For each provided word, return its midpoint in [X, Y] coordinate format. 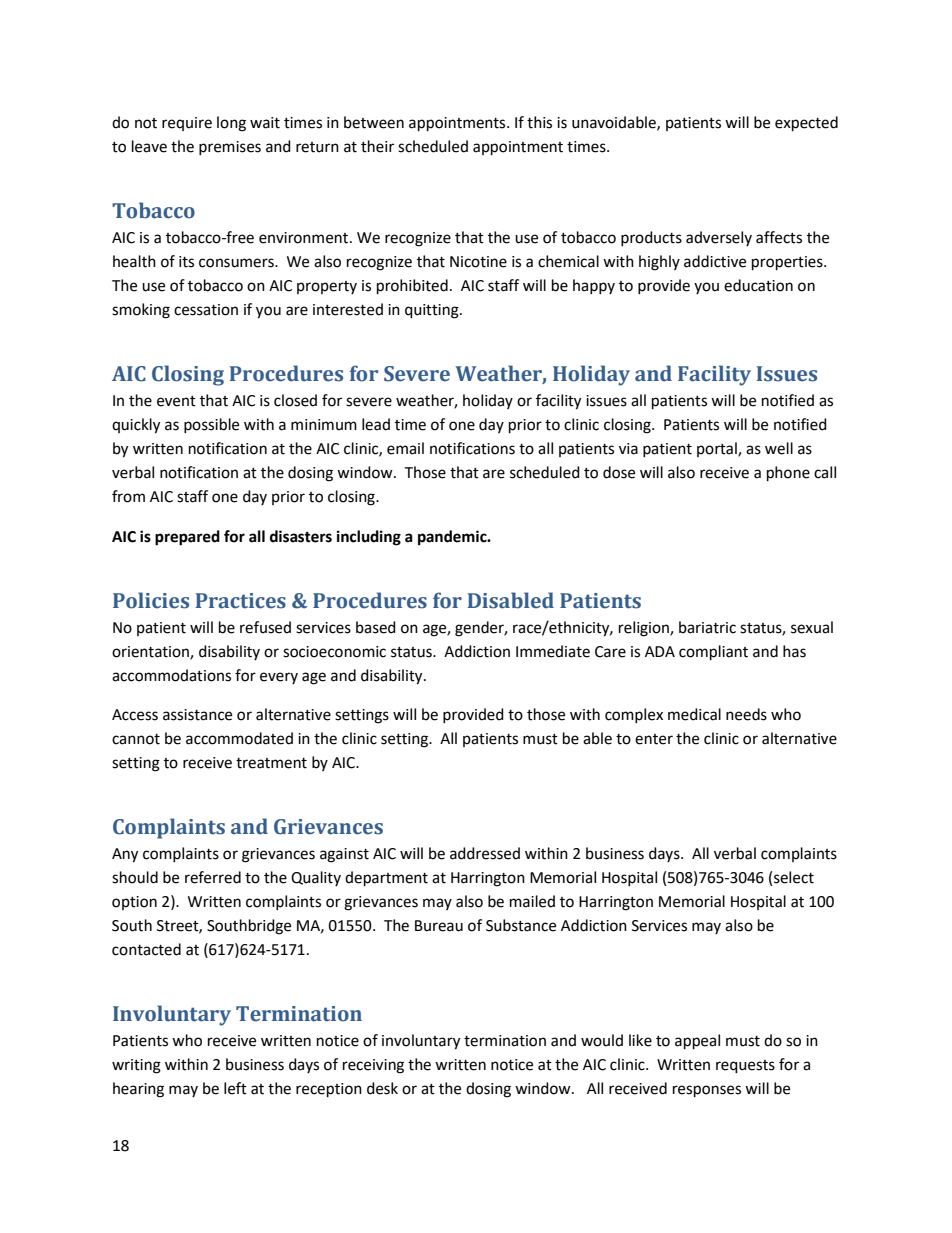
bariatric [707, 627]
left [235, 1088]
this [539, 122]
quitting [433, 311]
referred [213, 877]
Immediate [553, 651]
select [794, 877]
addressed [485, 853]
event [176, 401]
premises [230, 148]
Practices [241, 601]
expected [806, 124]
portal [718, 449]
